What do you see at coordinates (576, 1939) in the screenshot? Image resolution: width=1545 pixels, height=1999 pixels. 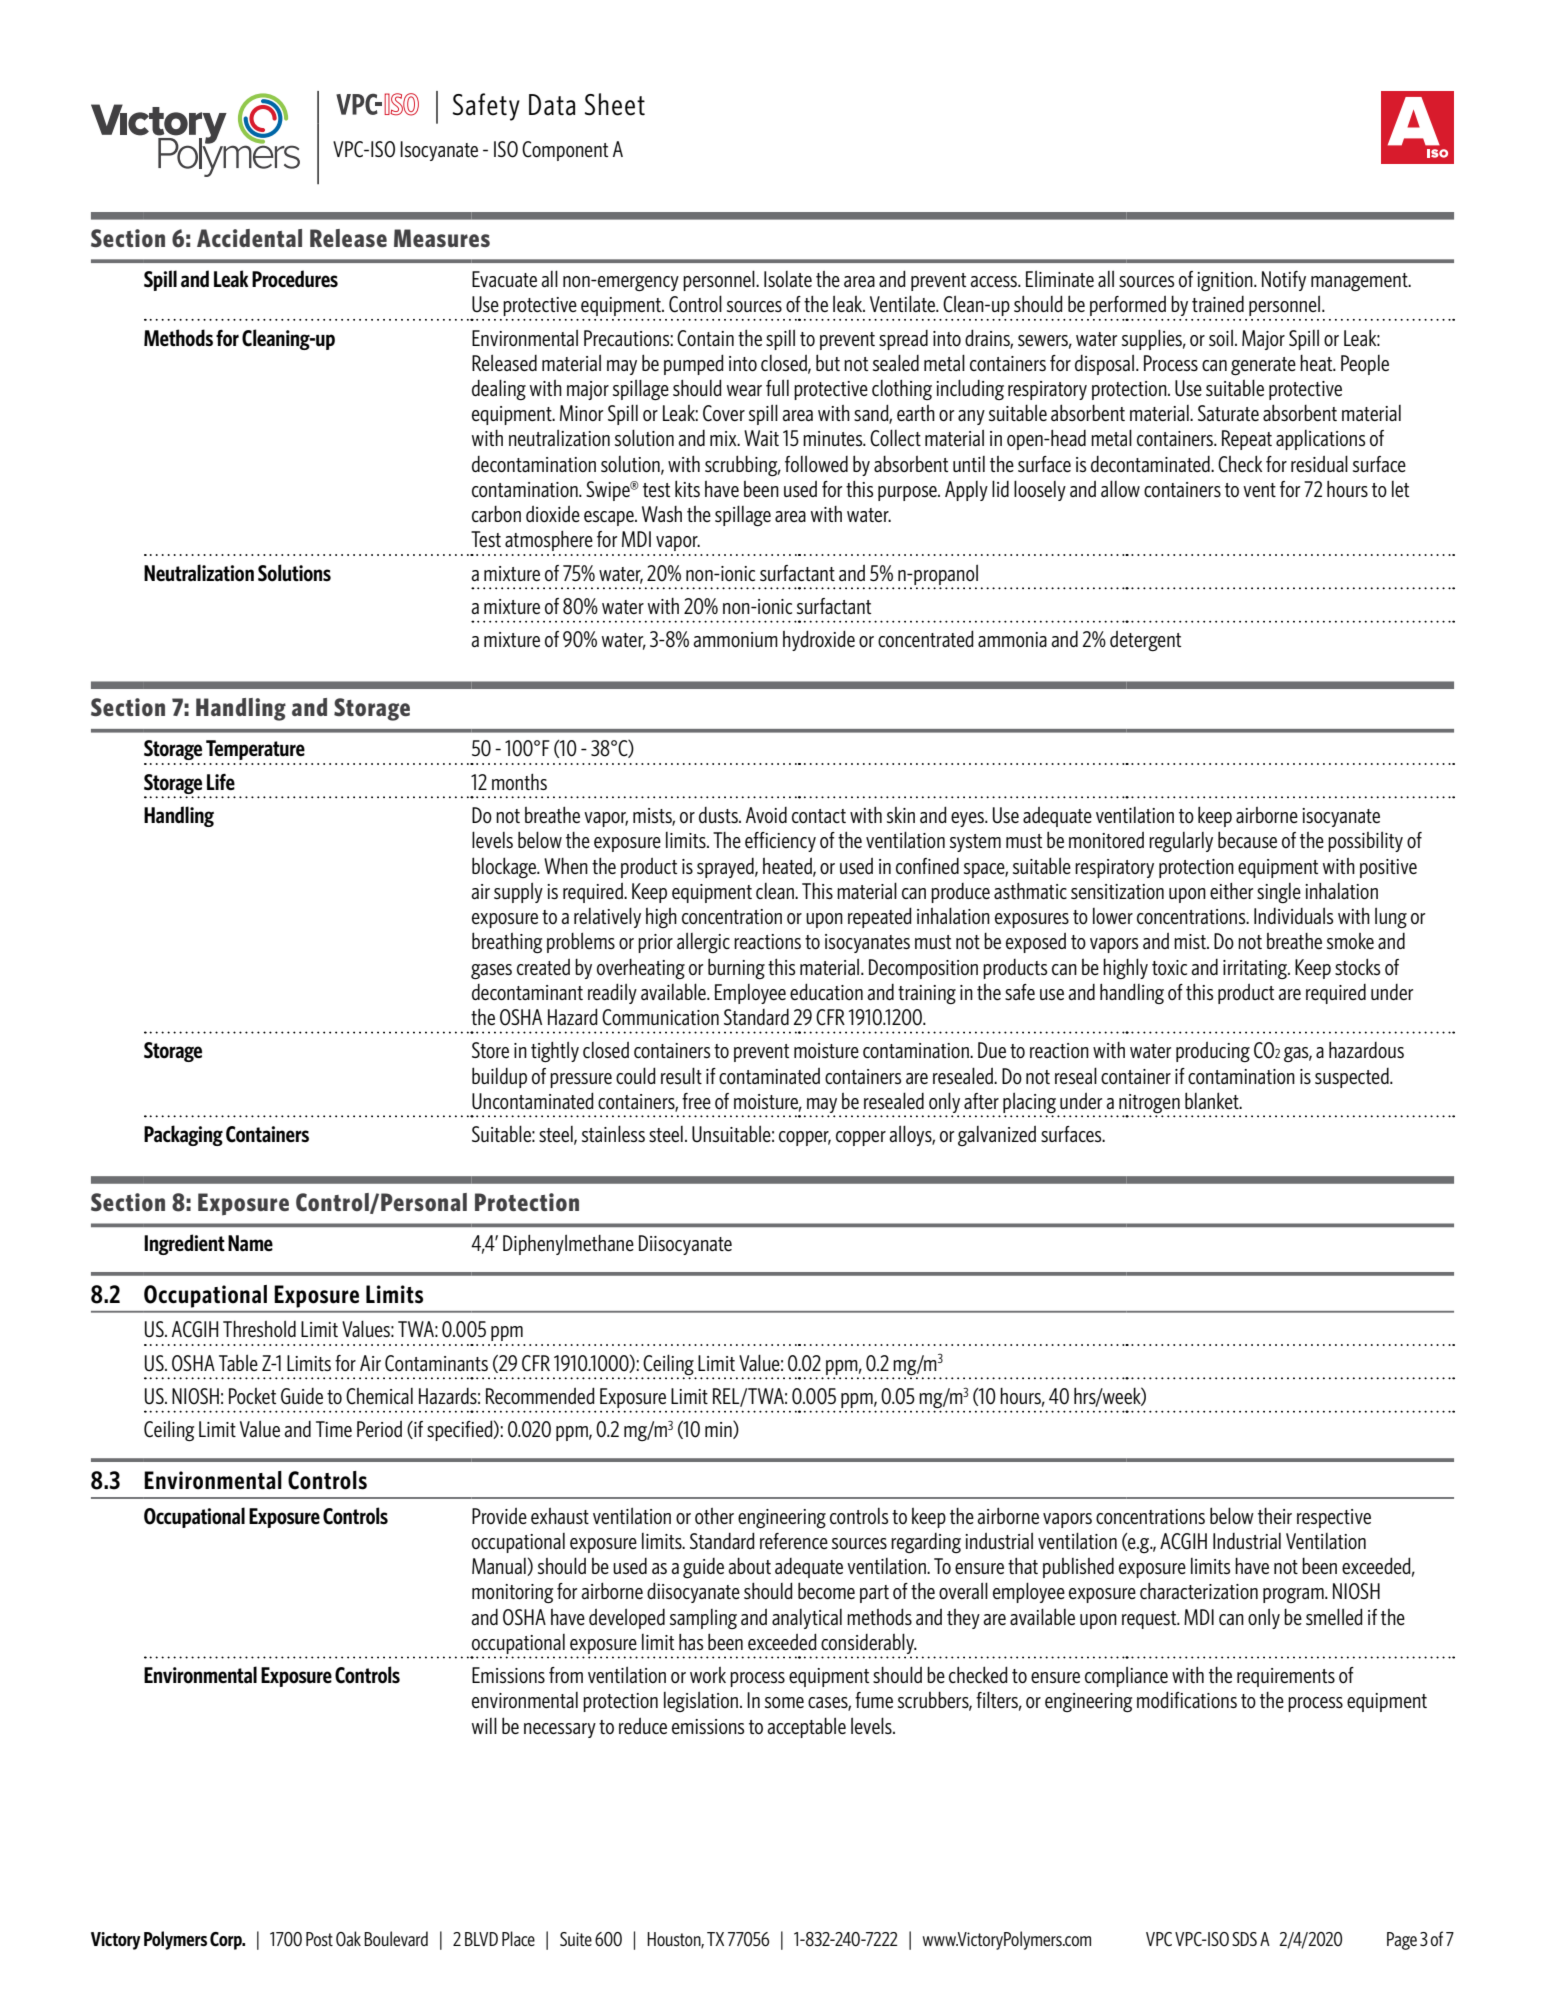 I see `Suite` at bounding box center [576, 1939].
